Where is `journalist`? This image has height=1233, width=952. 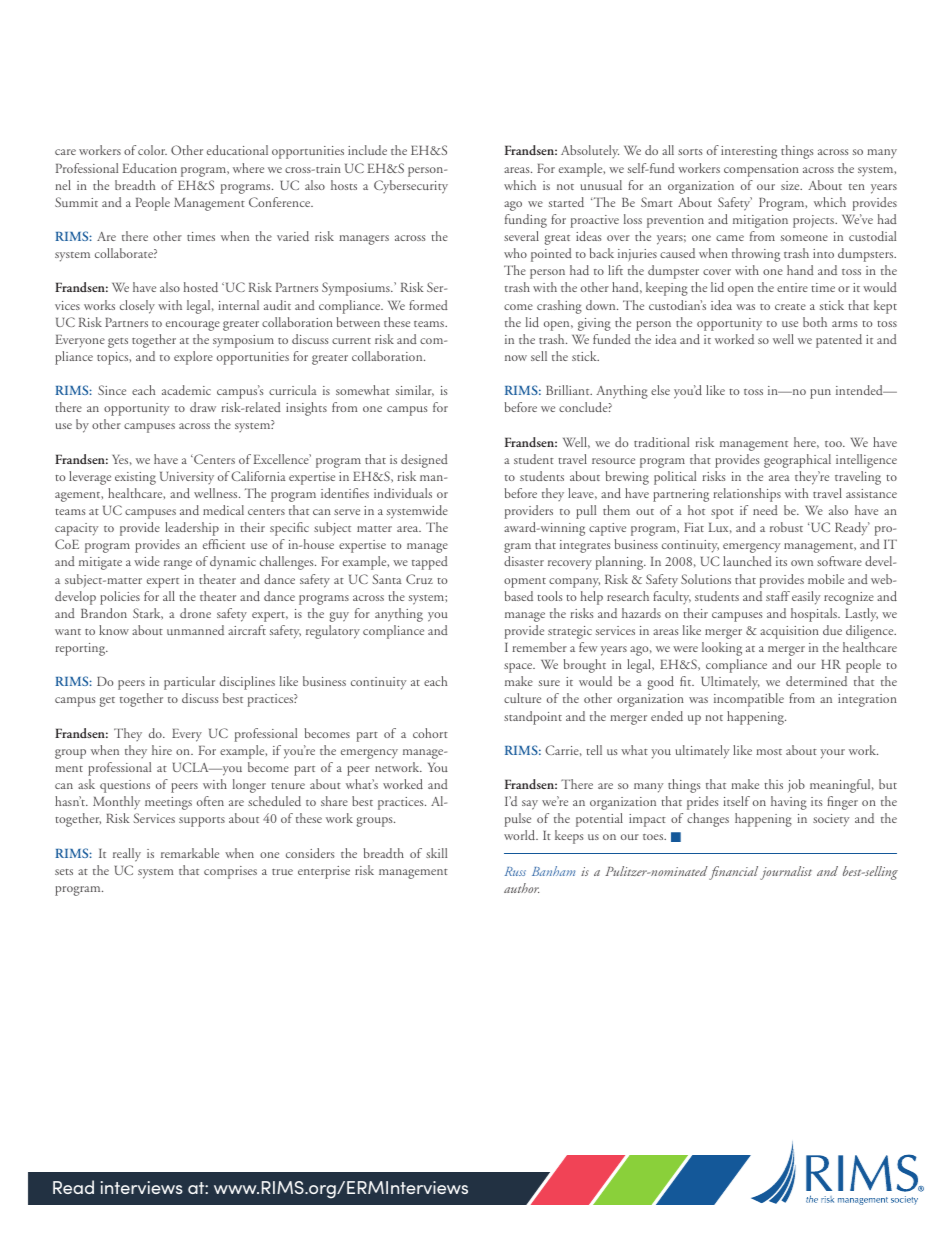 journalist is located at coordinates (786, 873).
